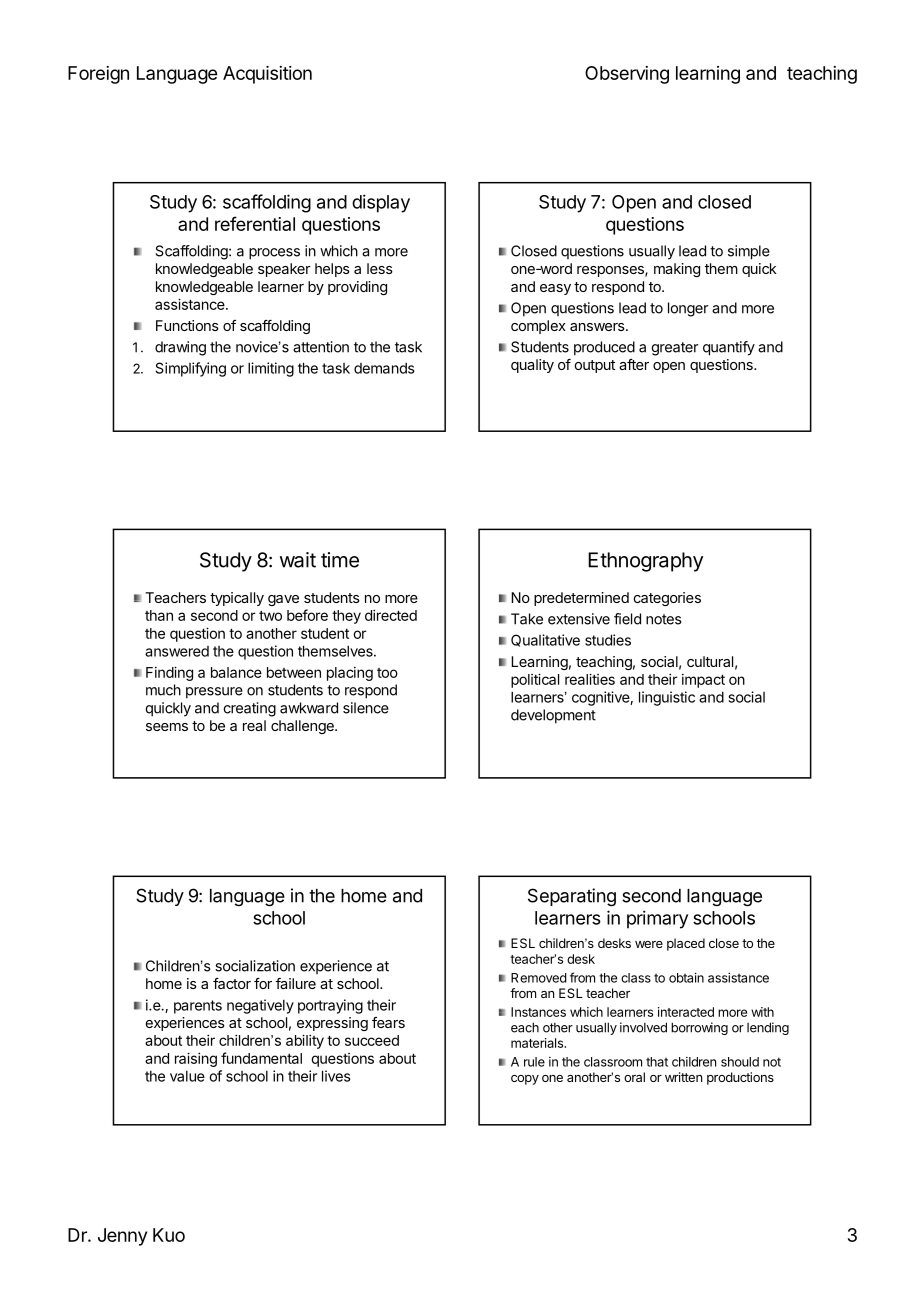  I want to click on demands, so click(384, 368).
